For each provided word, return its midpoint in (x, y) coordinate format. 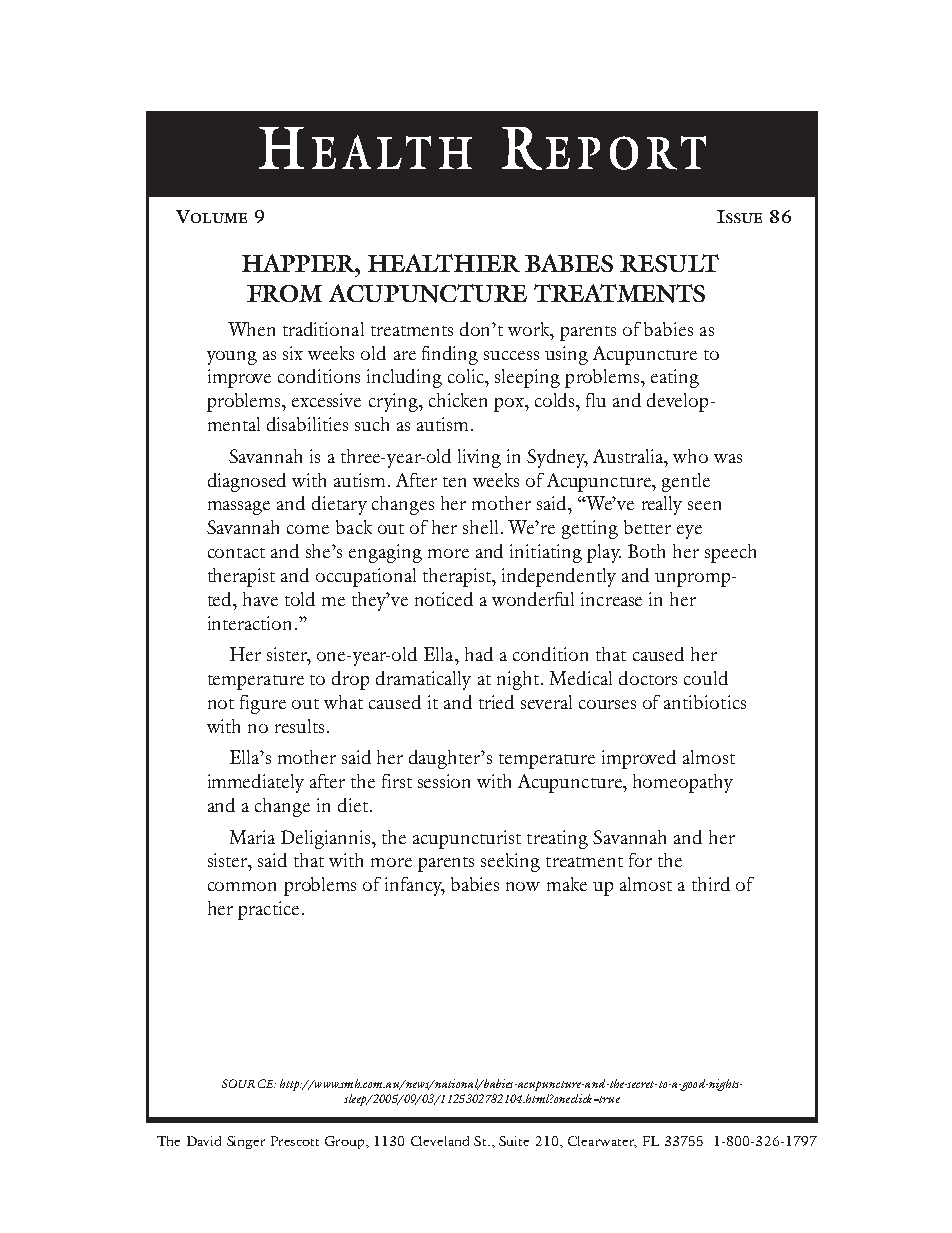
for (640, 860)
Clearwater (602, 1142)
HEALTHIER (444, 263)
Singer (246, 1142)
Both (646, 551)
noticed (444, 599)
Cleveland (440, 1141)
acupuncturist (467, 839)
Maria (252, 837)
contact (236, 553)
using (566, 355)
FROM (284, 293)
